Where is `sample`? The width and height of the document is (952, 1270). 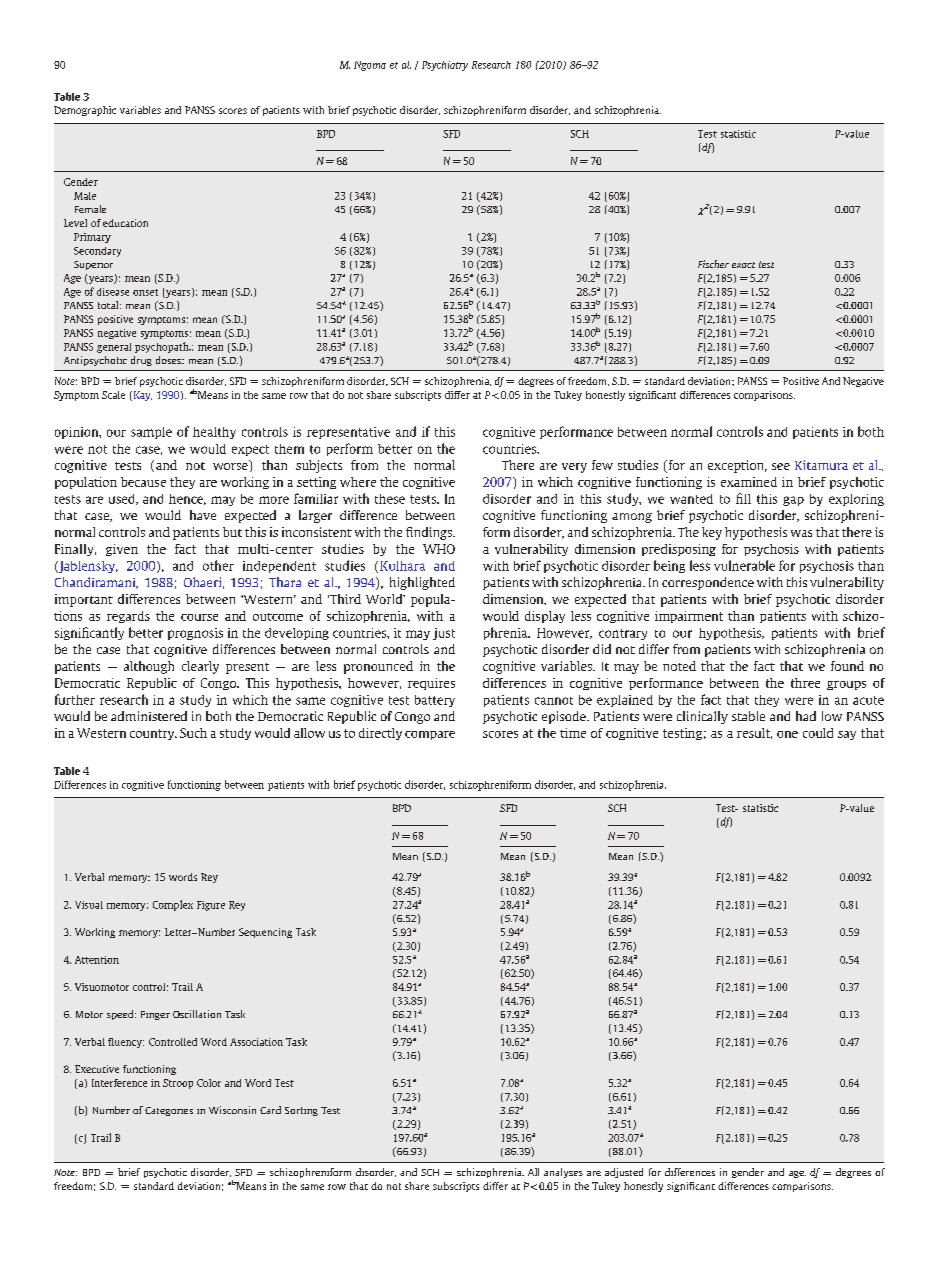
sample is located at coordinates (151, 433).
